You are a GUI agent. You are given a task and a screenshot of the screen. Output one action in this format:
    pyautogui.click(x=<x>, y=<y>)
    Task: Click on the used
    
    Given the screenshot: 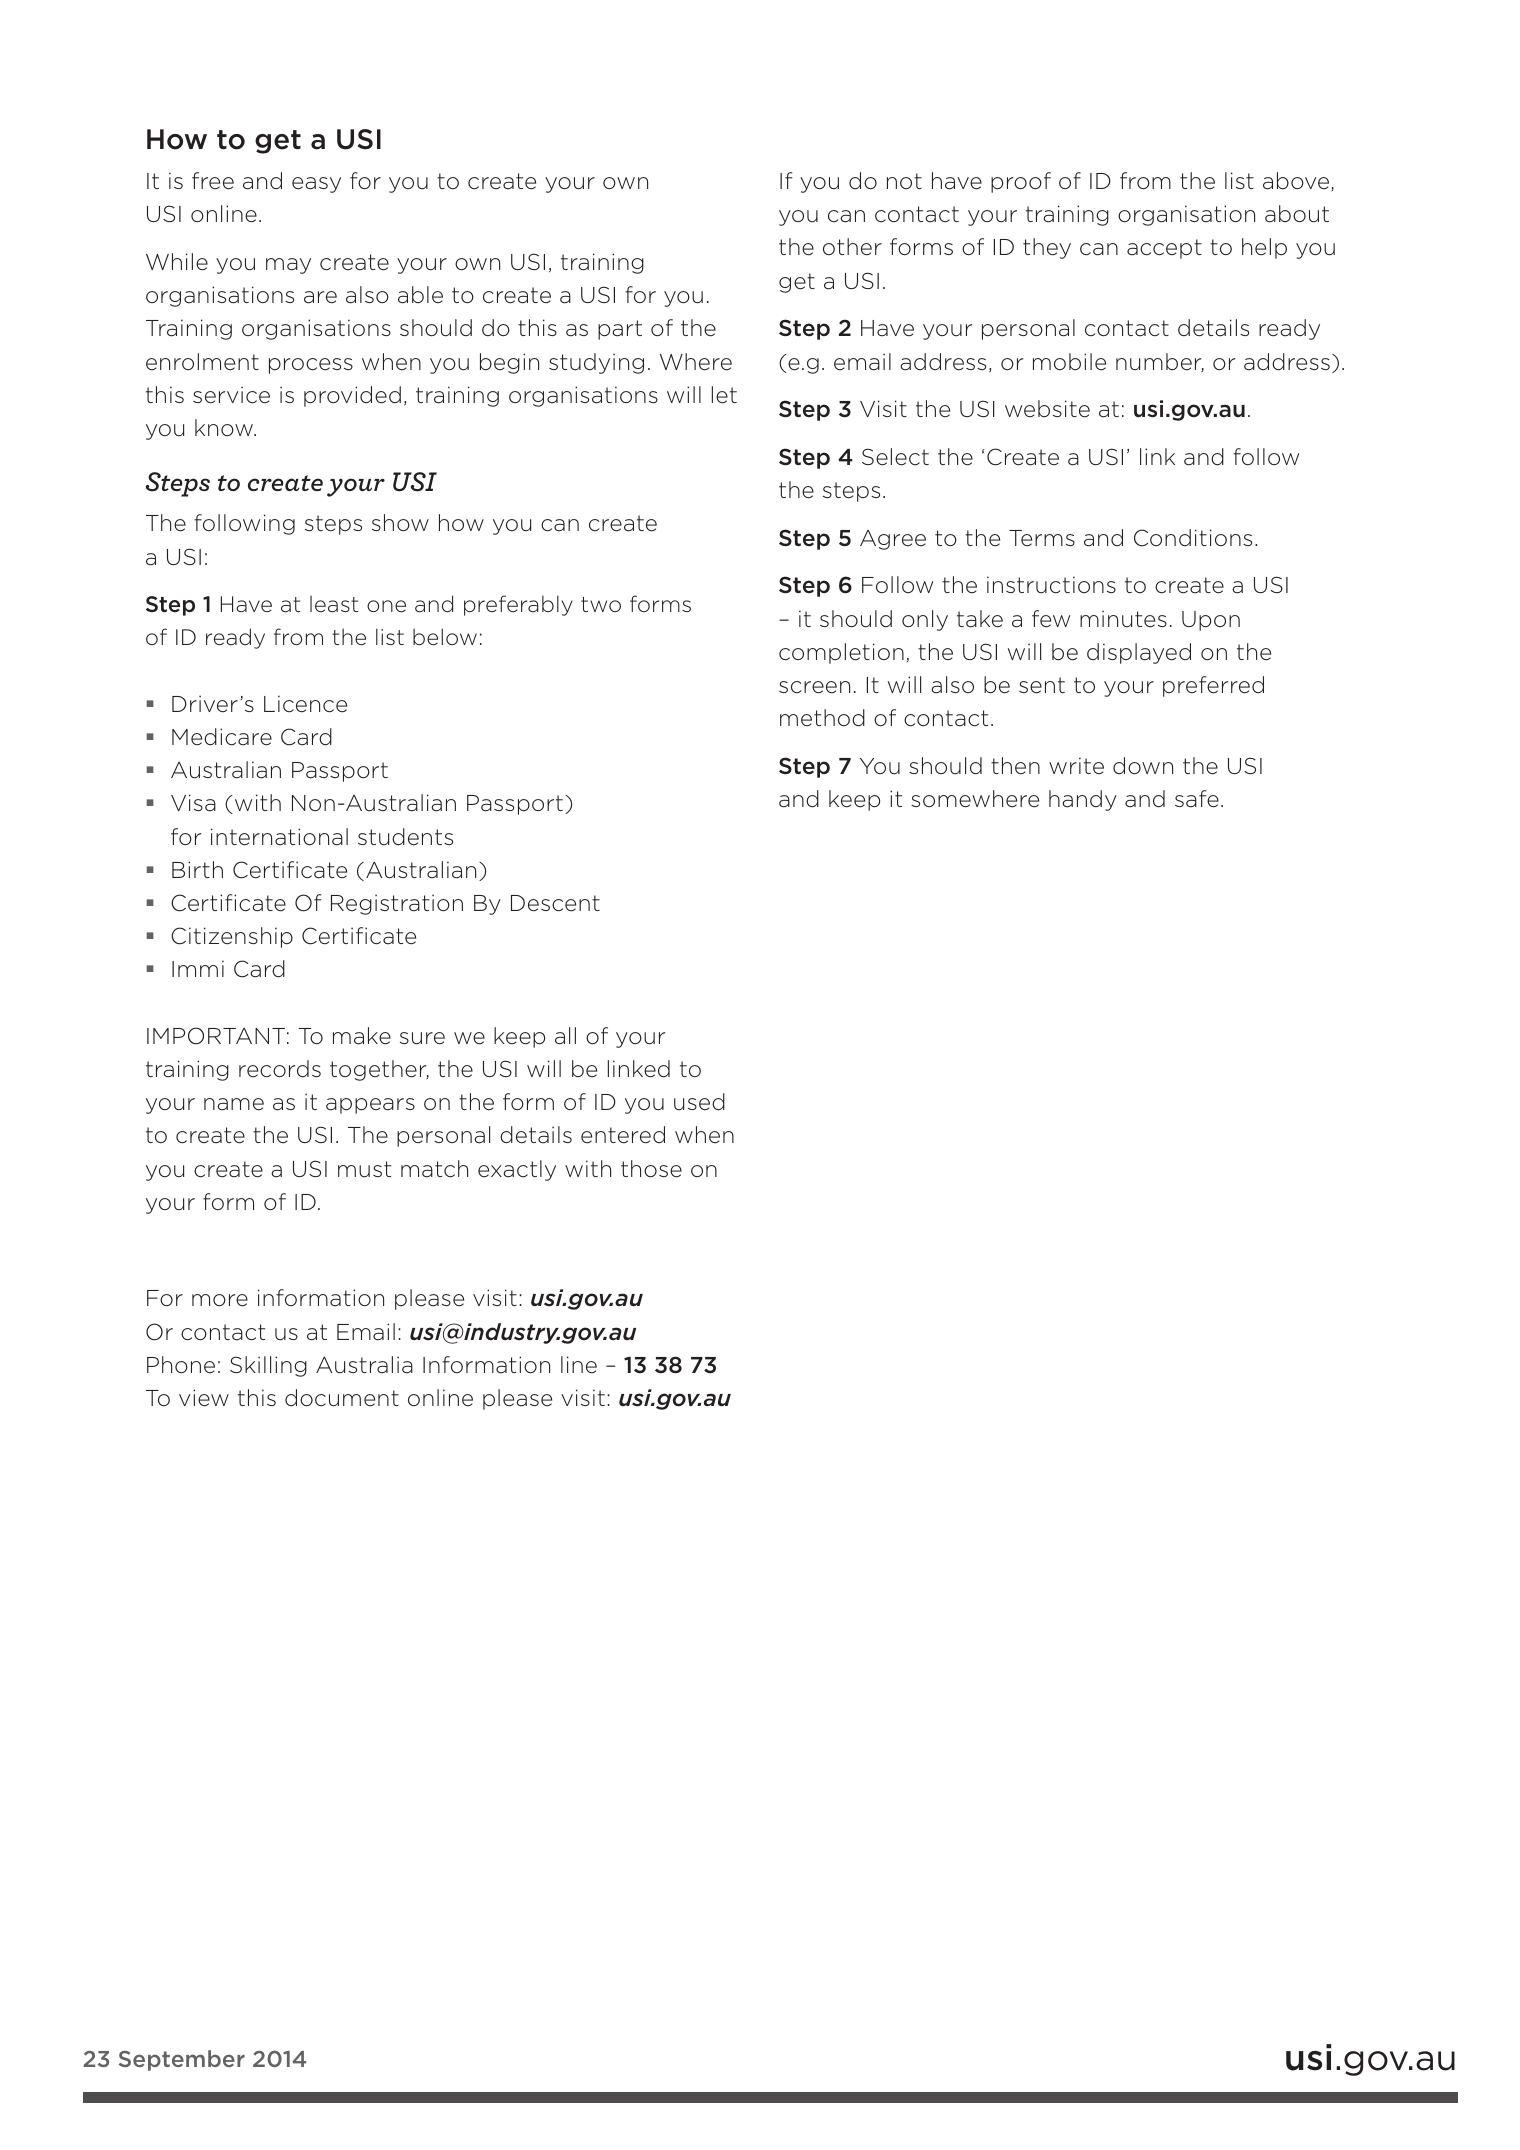 What is the action you would take?
    pyautogui.click(x=699, y=1102)
